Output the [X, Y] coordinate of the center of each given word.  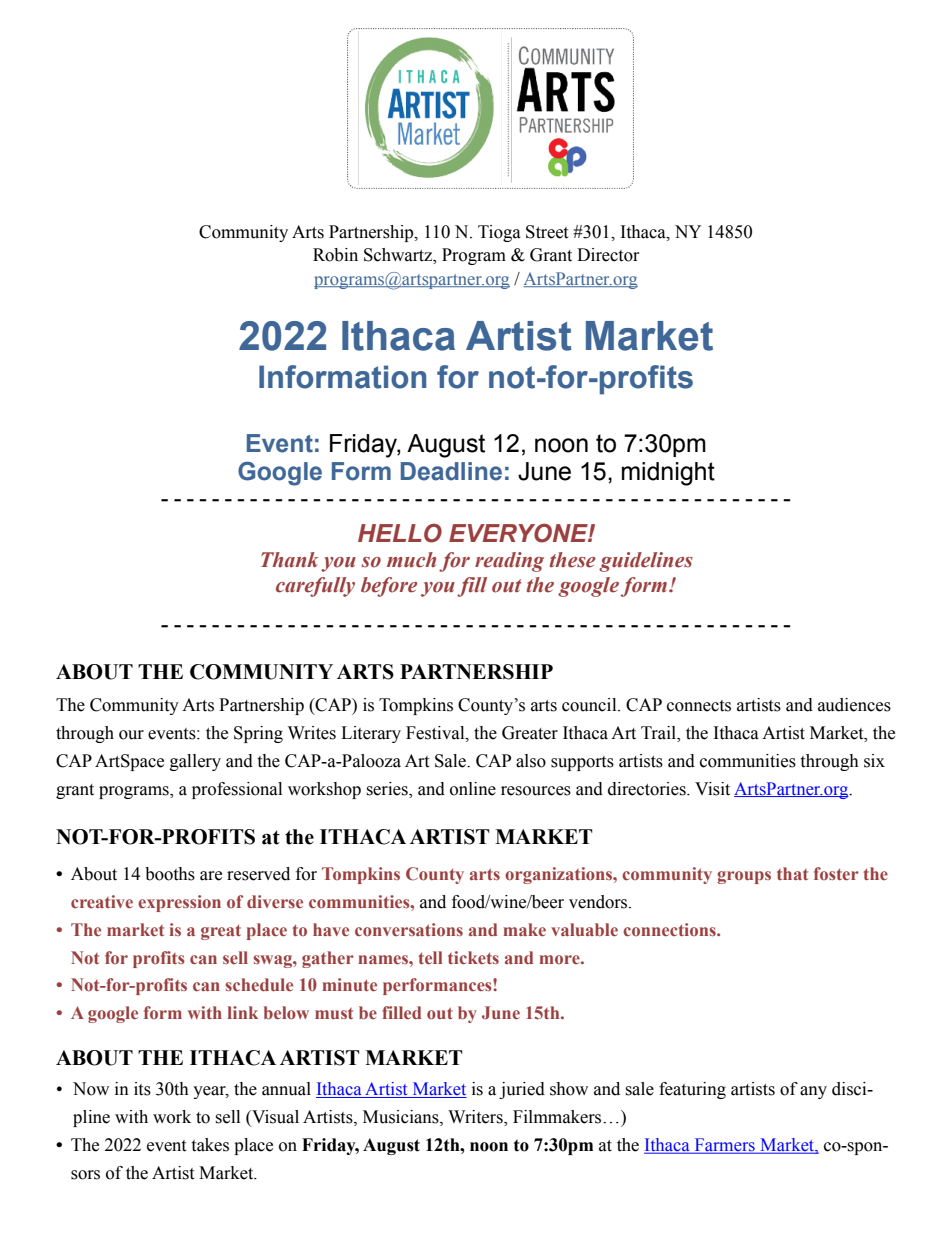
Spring [258, 734]
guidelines [646, 562]
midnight [668, 474]
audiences [854, 705]
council [590, 705]
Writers [476, 1118]
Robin [335, 255]
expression [179, 903]
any [813, 1092]
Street [547, 232]
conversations [409, 929]
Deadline [451, 471]
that [792, 873]
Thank [289, 560]
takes [210, 1145]
